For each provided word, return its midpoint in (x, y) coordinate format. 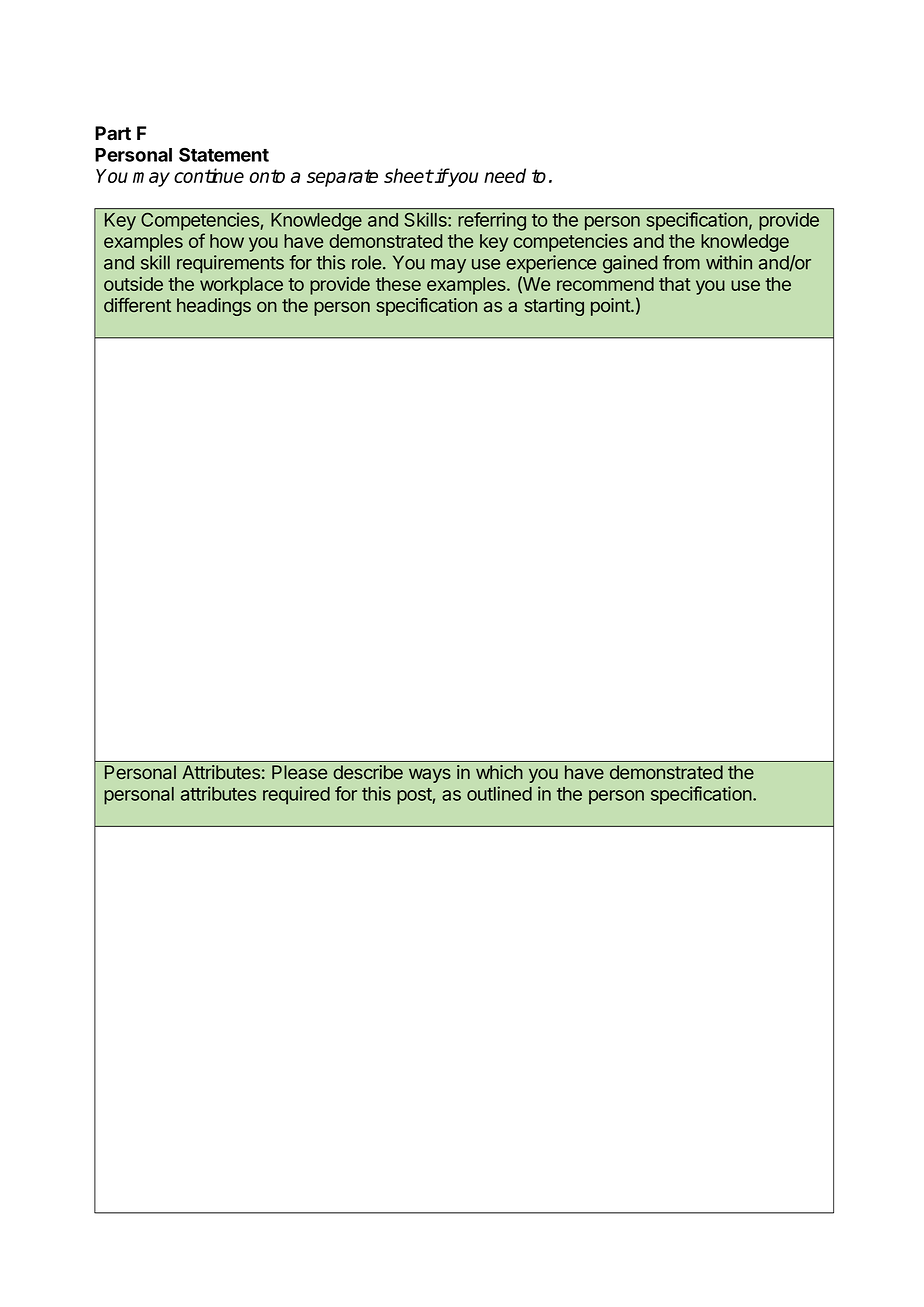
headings (214, 307)
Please (299, 772)
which (499, 772)
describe (368, 772)
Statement (224, 154)
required (296, 795)
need (505, 175)
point (611, 307)
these (398, 284)
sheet (408, 175)
